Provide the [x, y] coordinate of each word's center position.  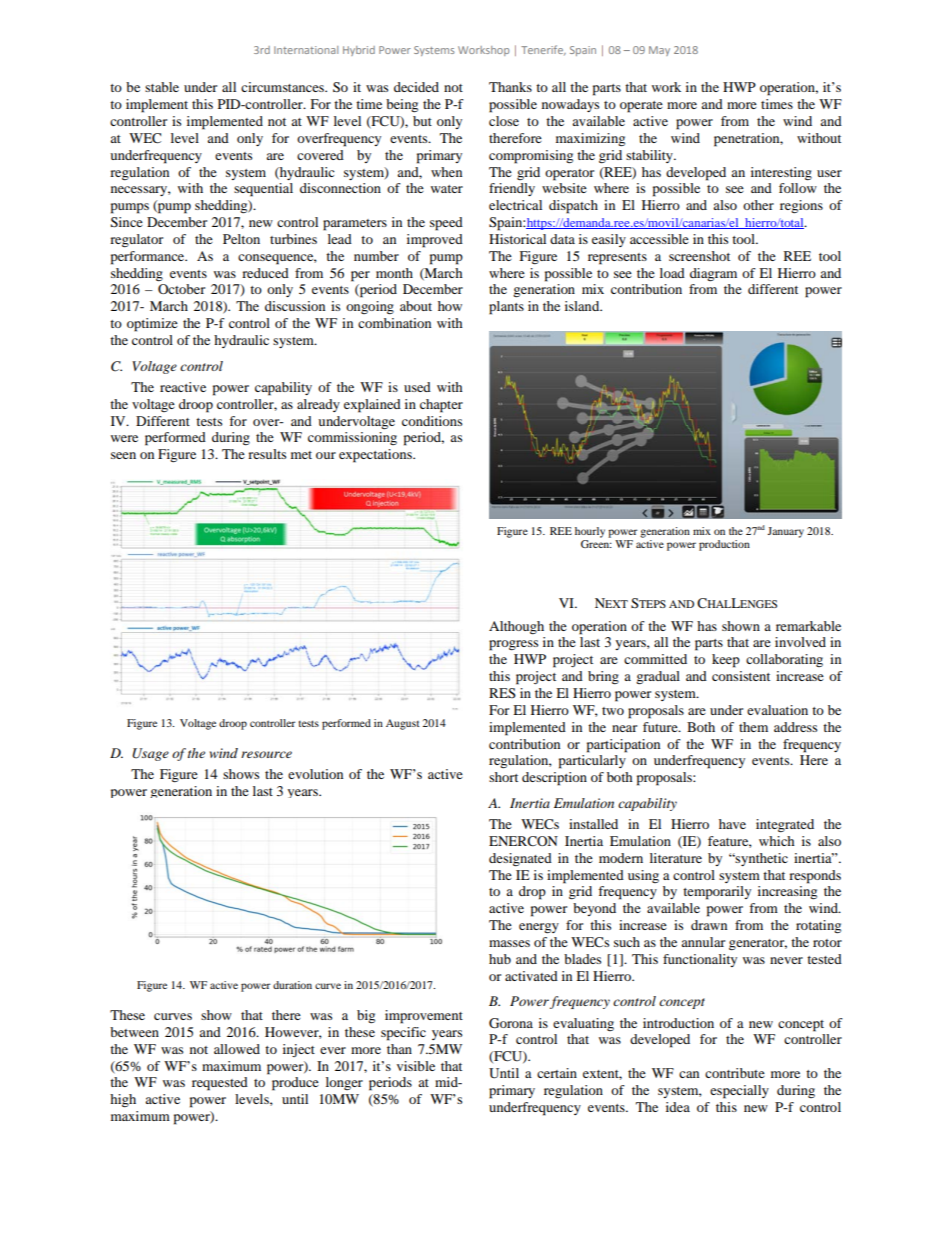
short [503, 777]
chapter [441, 406]
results [267, 454]
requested [220, 1084]
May [659, 51]
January [785, 532]
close [504, 121]
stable [162, 87]
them [753, 727]
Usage [150, 754]
